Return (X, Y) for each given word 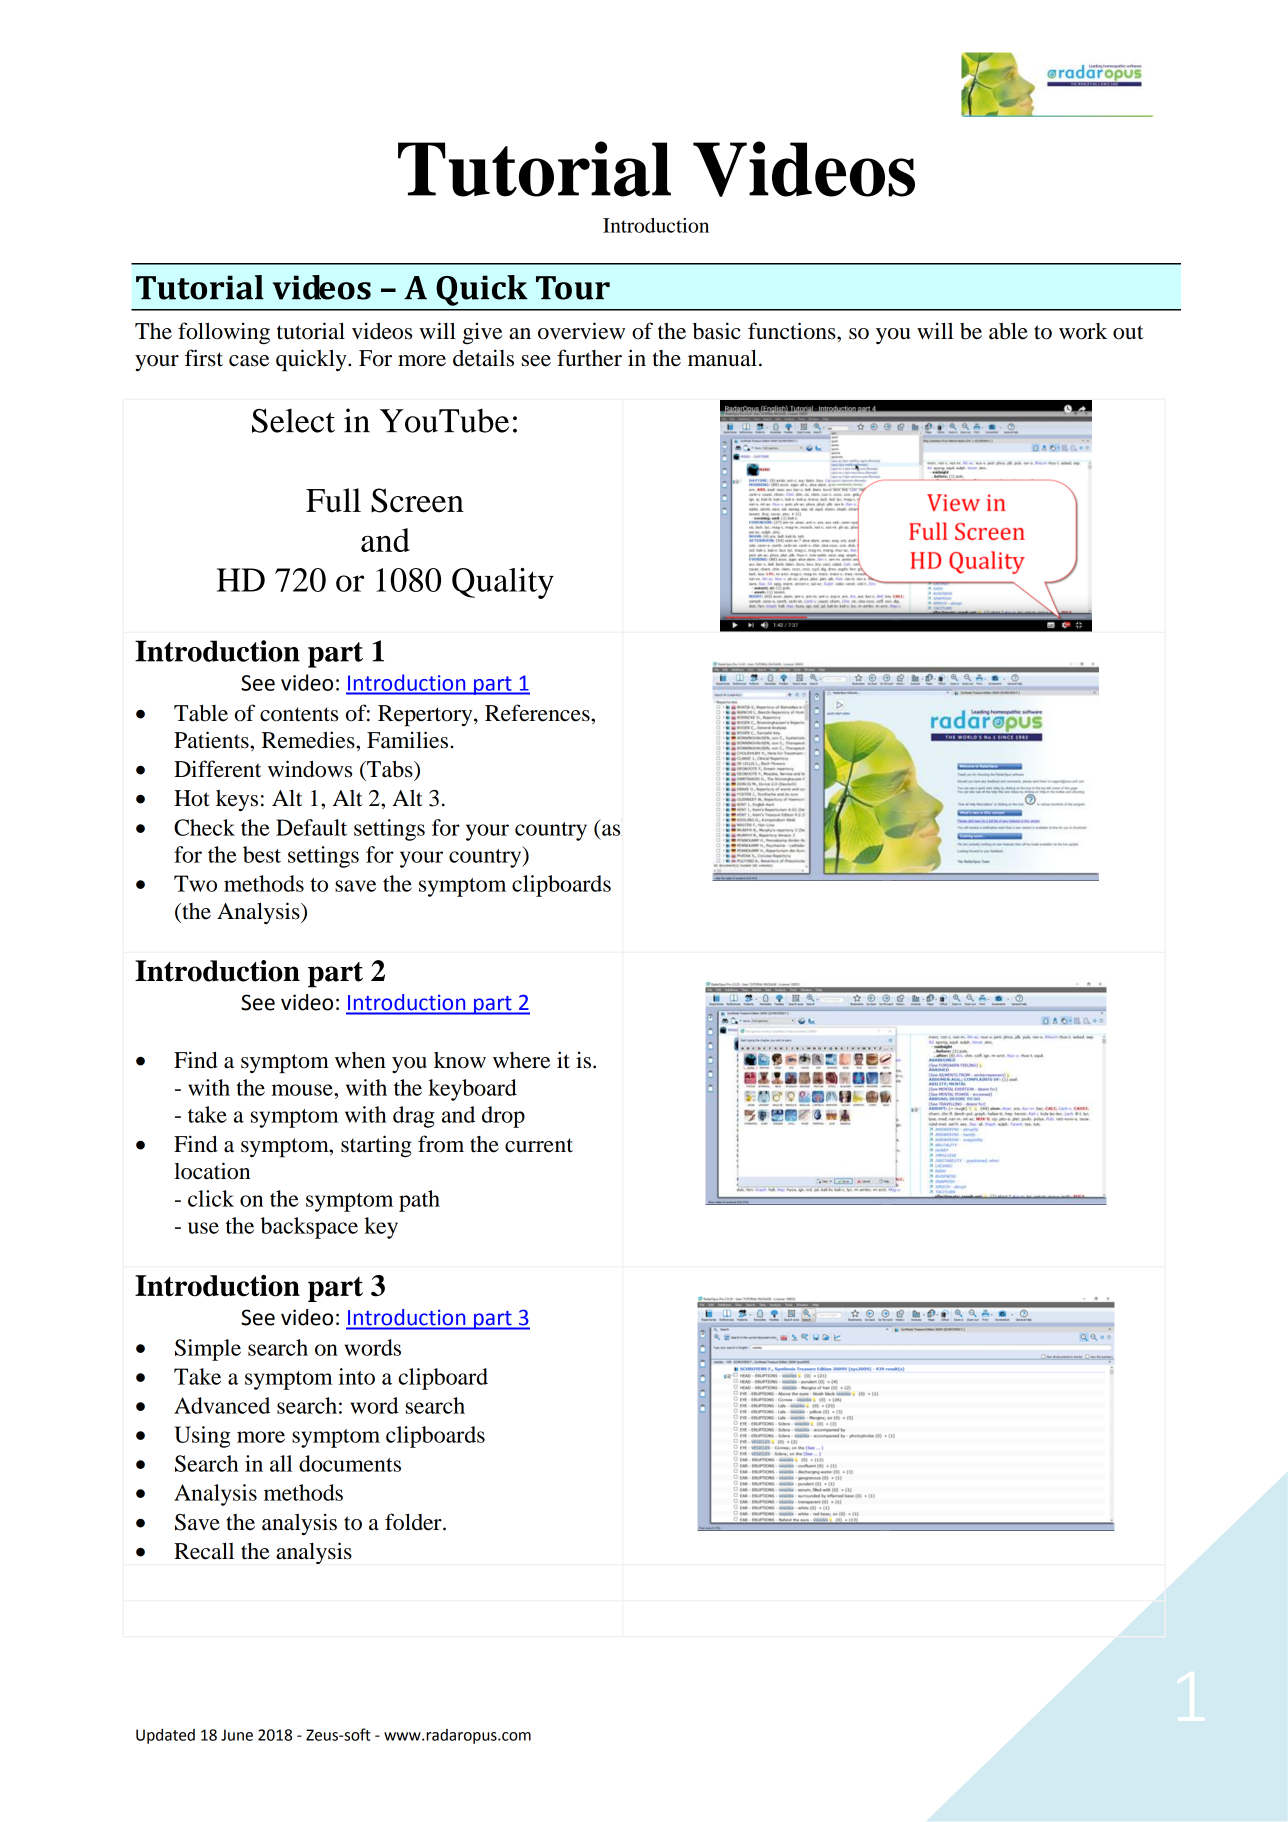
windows (310, 769)
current (539, 1145)
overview (581, 331)
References (538, 713)
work (1083, 331)
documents (350, 1463)
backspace (309, 1228)
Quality (503, 583)
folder (414, 1522)
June (237, 1735)
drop (503, 1117)
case (249, 361)
